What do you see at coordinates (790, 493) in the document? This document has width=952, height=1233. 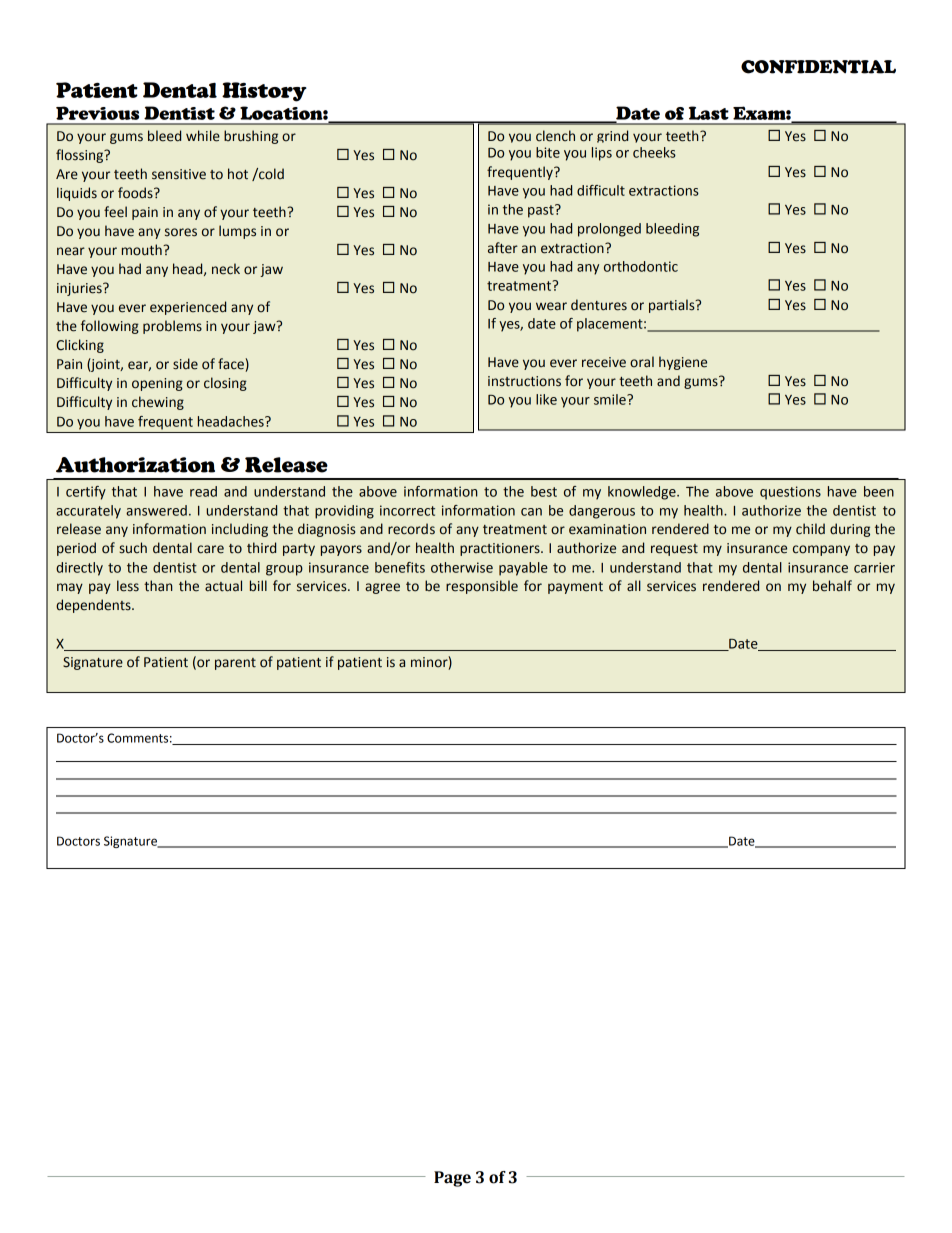 I see `questions` at bounding box center [790, 493].
